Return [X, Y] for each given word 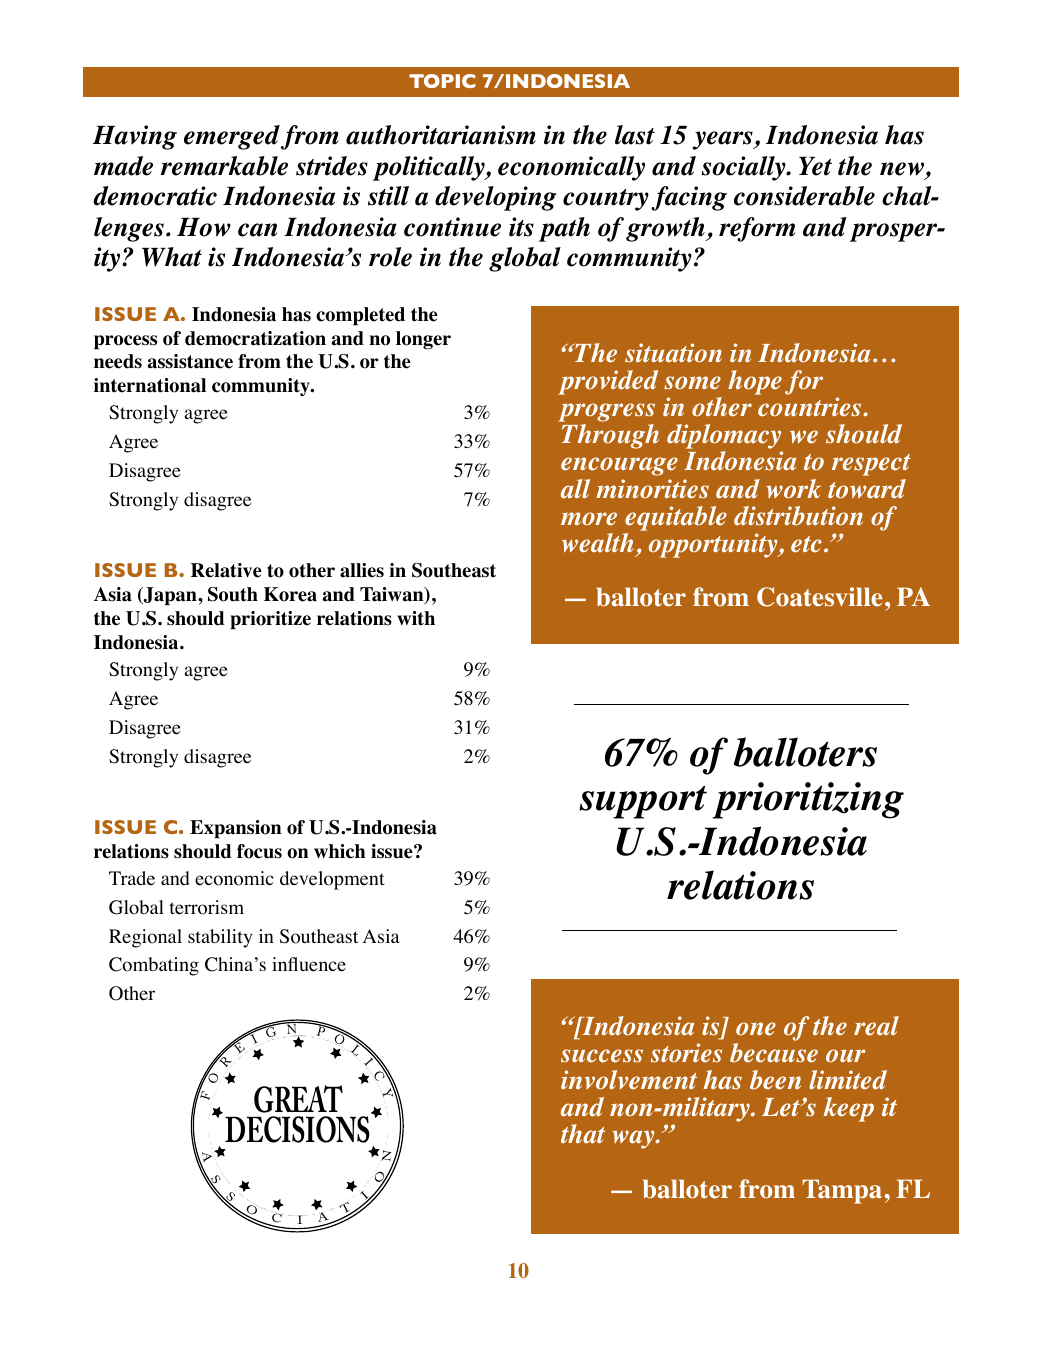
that [583, 1134]
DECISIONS [297, 1129]
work [793, 489]
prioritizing [808, 800]
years [723, 140]
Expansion [236, 829]
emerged [232, 137]
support [643, 802]
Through [610, 436]
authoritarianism [441, 135]
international [150, 385]
